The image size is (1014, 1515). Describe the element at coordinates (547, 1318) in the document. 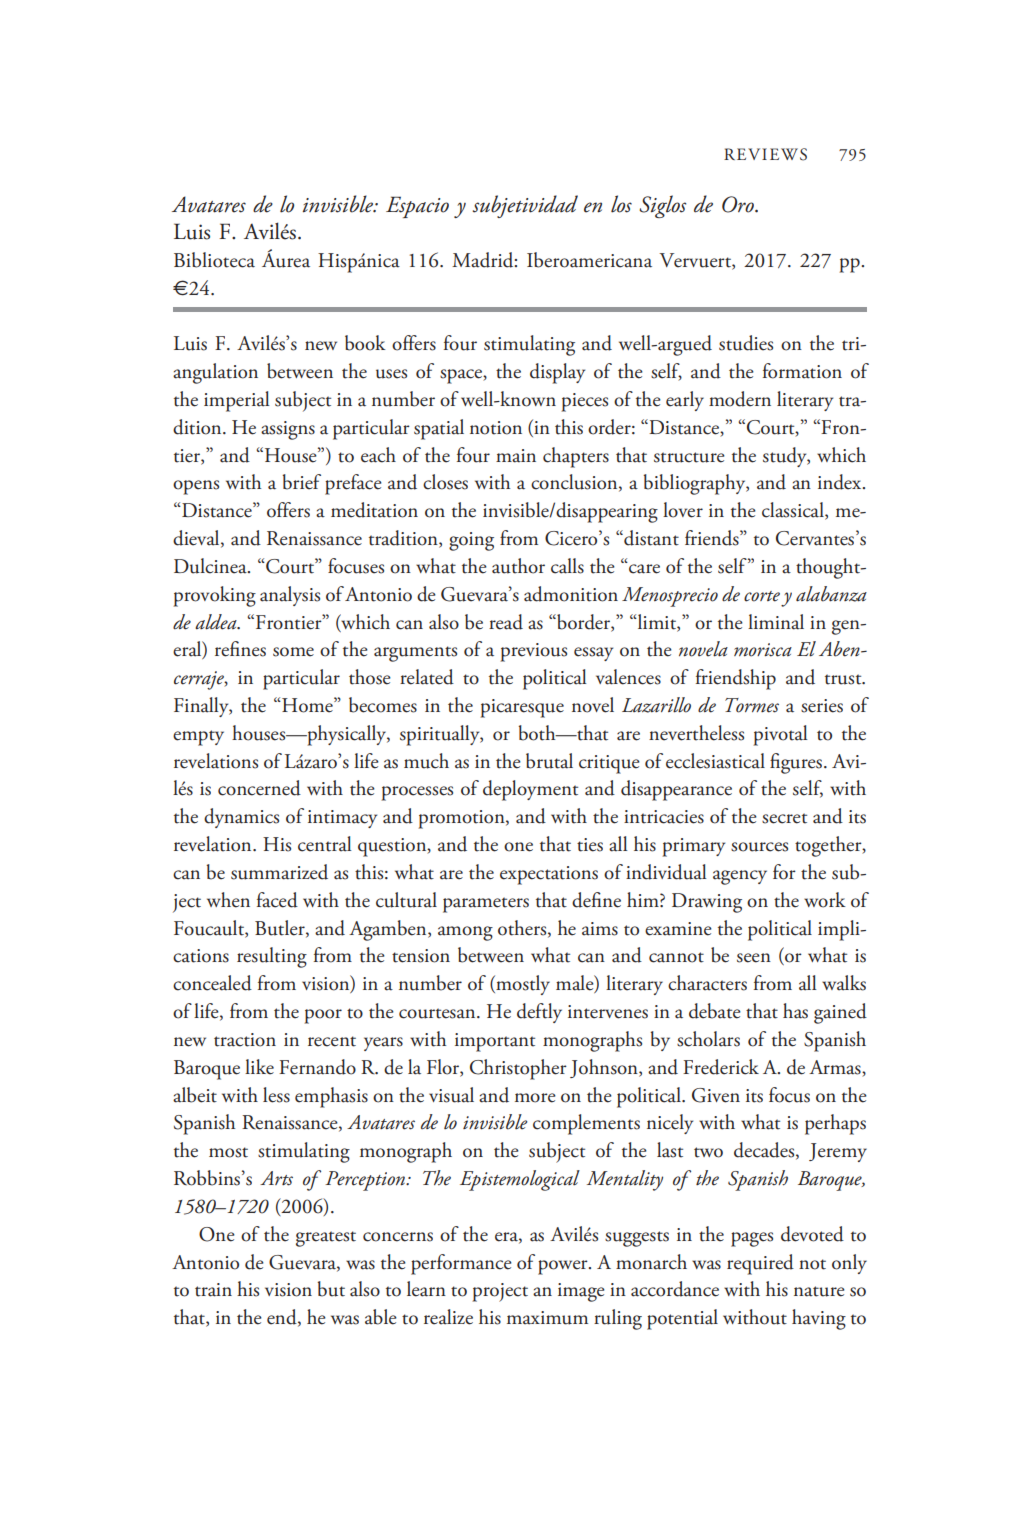

I see `maximum` at that location.
